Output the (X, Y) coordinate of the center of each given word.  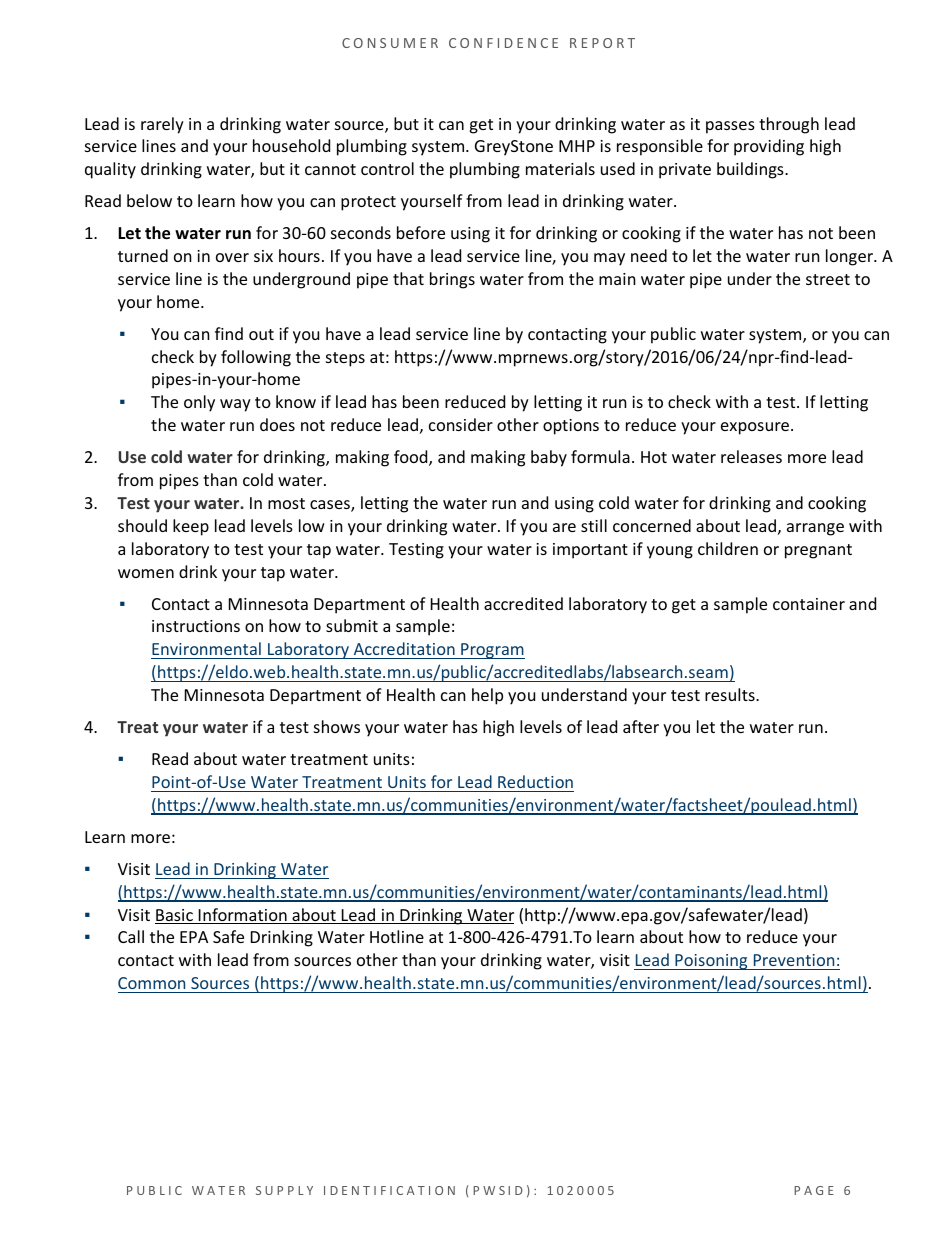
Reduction (535, 781)
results (731, 694)
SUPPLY (284, 1190)
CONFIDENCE (503, 43)
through (789, 125)
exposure (756, 428)
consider (461, 424)
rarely (162, 125)
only (199, 403)
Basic (175, 916)
